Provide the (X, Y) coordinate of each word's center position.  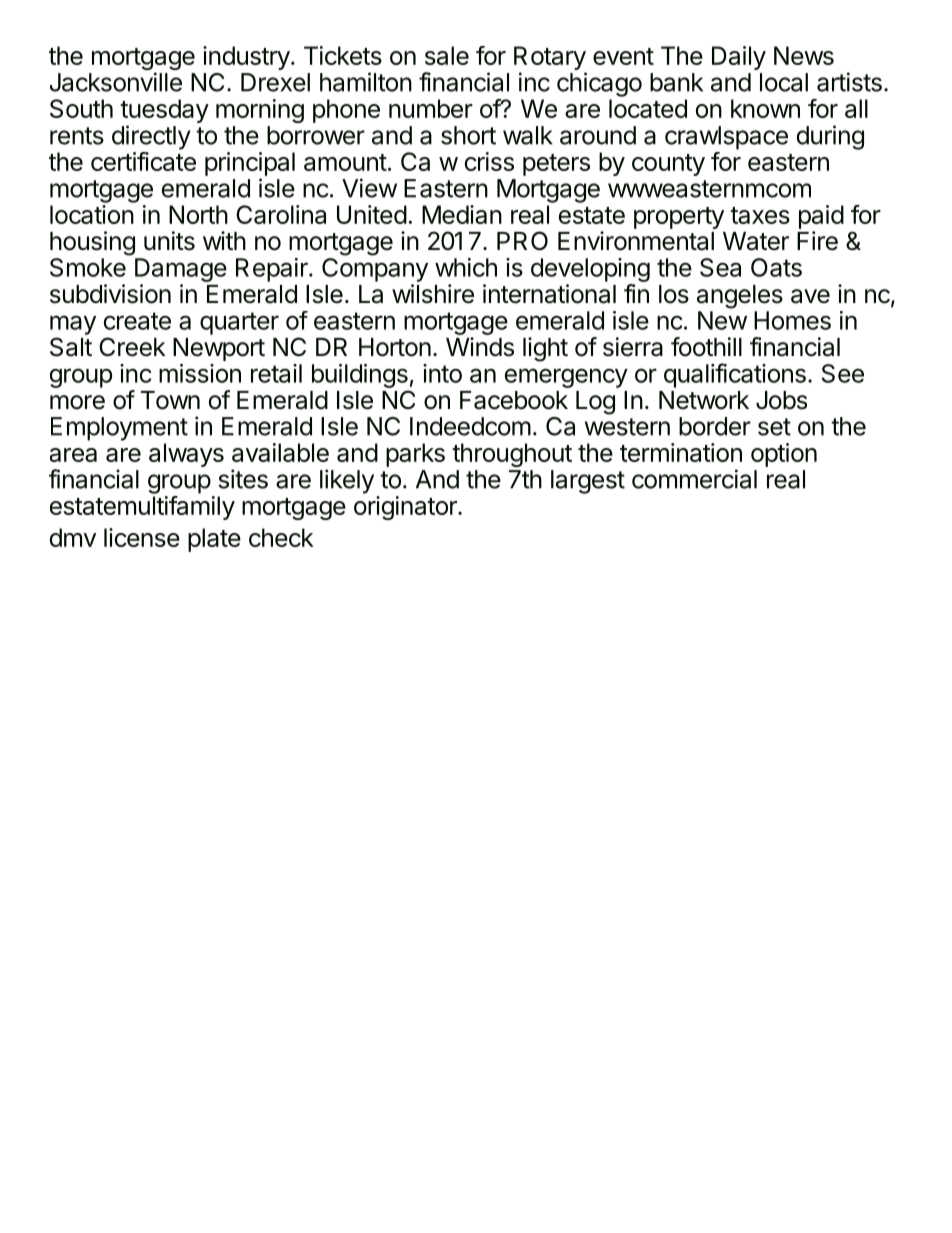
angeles (740, 297)
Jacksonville (116, 82)
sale (447, 55)
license (142, 537)
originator (406, 508)
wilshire (433, 294)
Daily (739, 58)
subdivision (110, 294)
